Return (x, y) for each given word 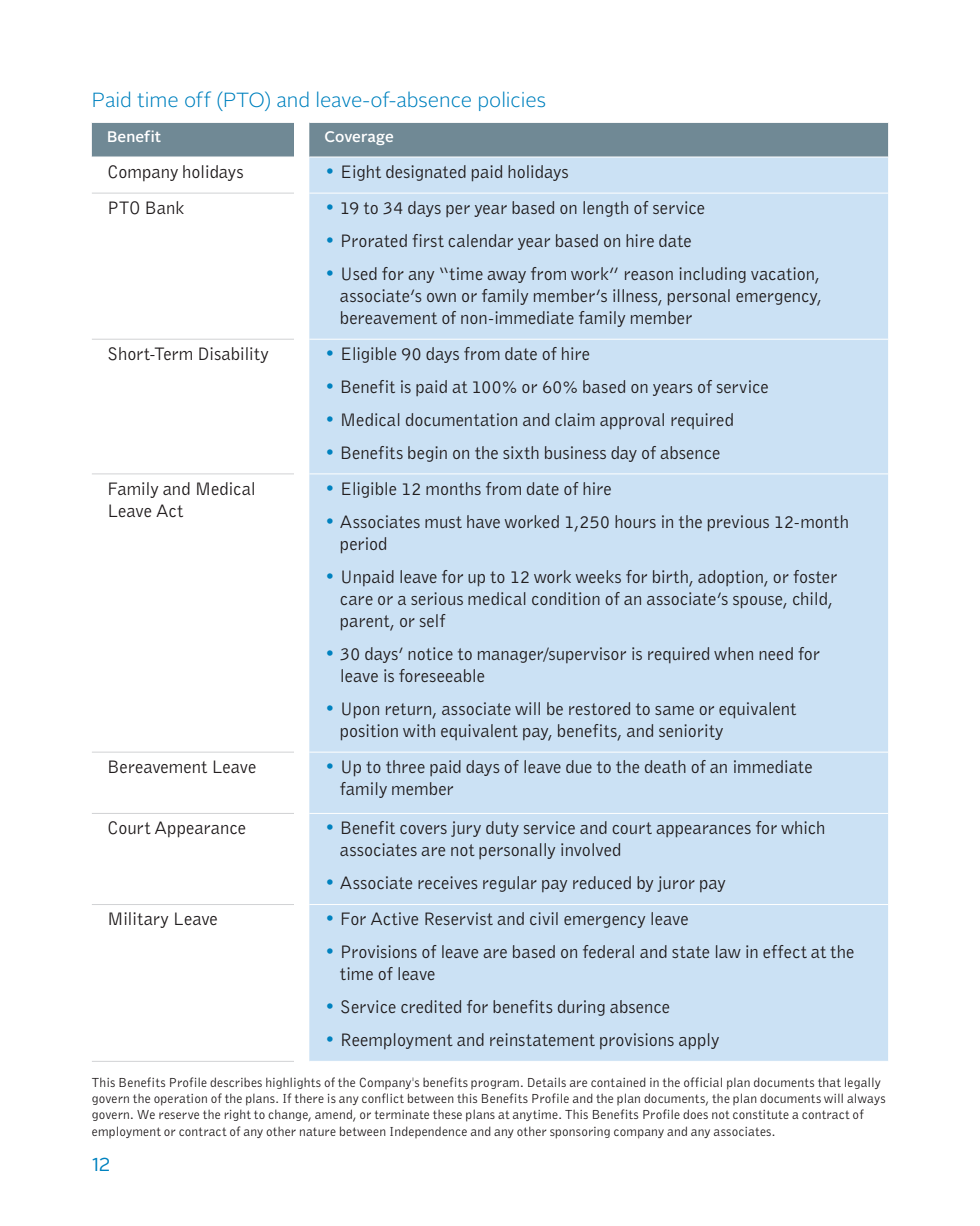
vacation (782, 273)
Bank (165, 207)
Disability (234, 355)
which (802, 827)
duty (502, 829)
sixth (521, 452)
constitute (761, 1114)
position (369, 732)
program (495, 1084)
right (237, 1115)
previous (738, 523)
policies (512, 101)
